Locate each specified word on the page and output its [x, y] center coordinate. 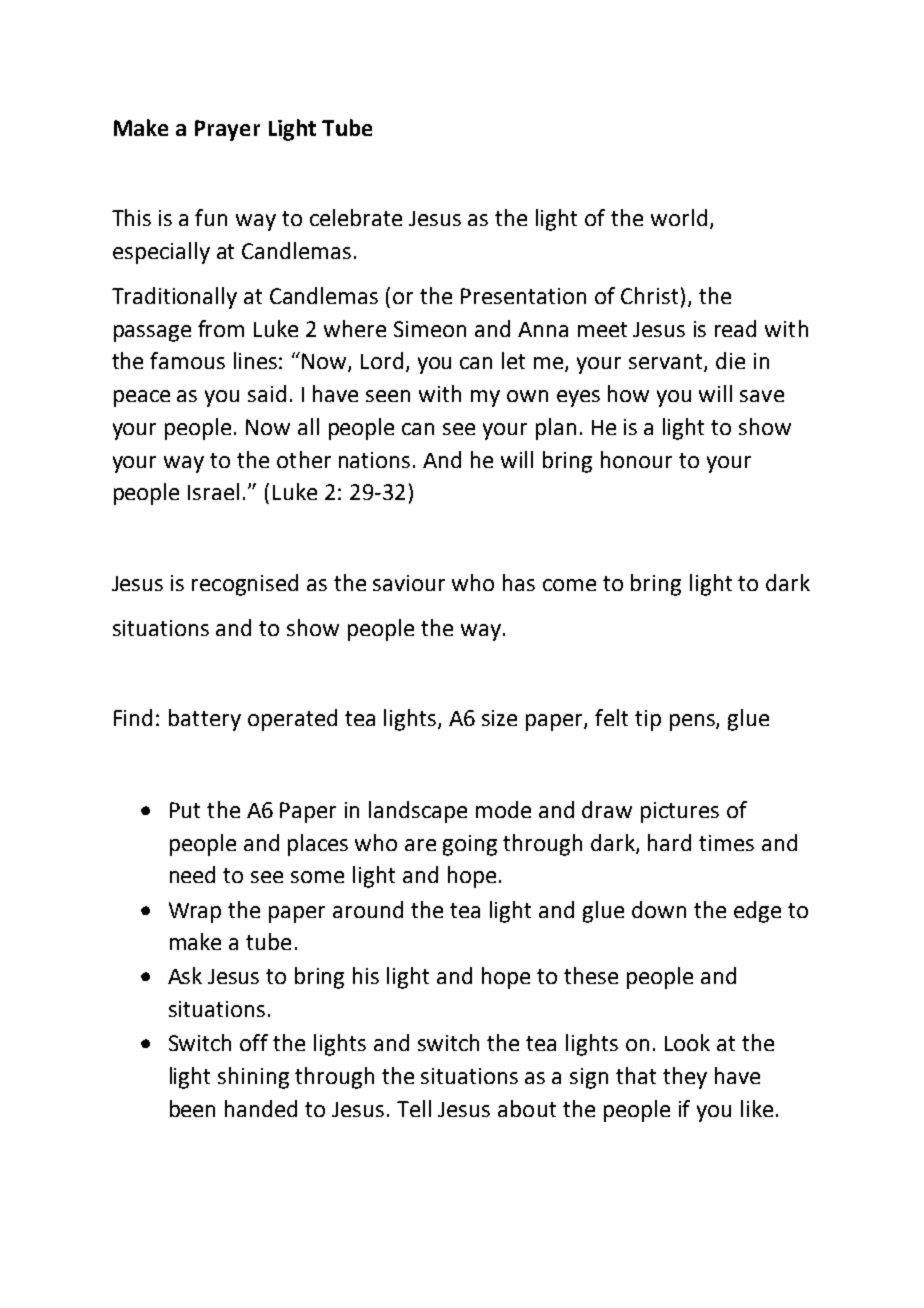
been [192, 1108]
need [192, 874]
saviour [409, 583]
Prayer [227, 130]
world [679, 217]
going [470, 845]
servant [667, 363]
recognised [245, 585]
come [569, 585]
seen [388, 396]
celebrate [356, 217]
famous [187, 360]
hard [669, 842]
